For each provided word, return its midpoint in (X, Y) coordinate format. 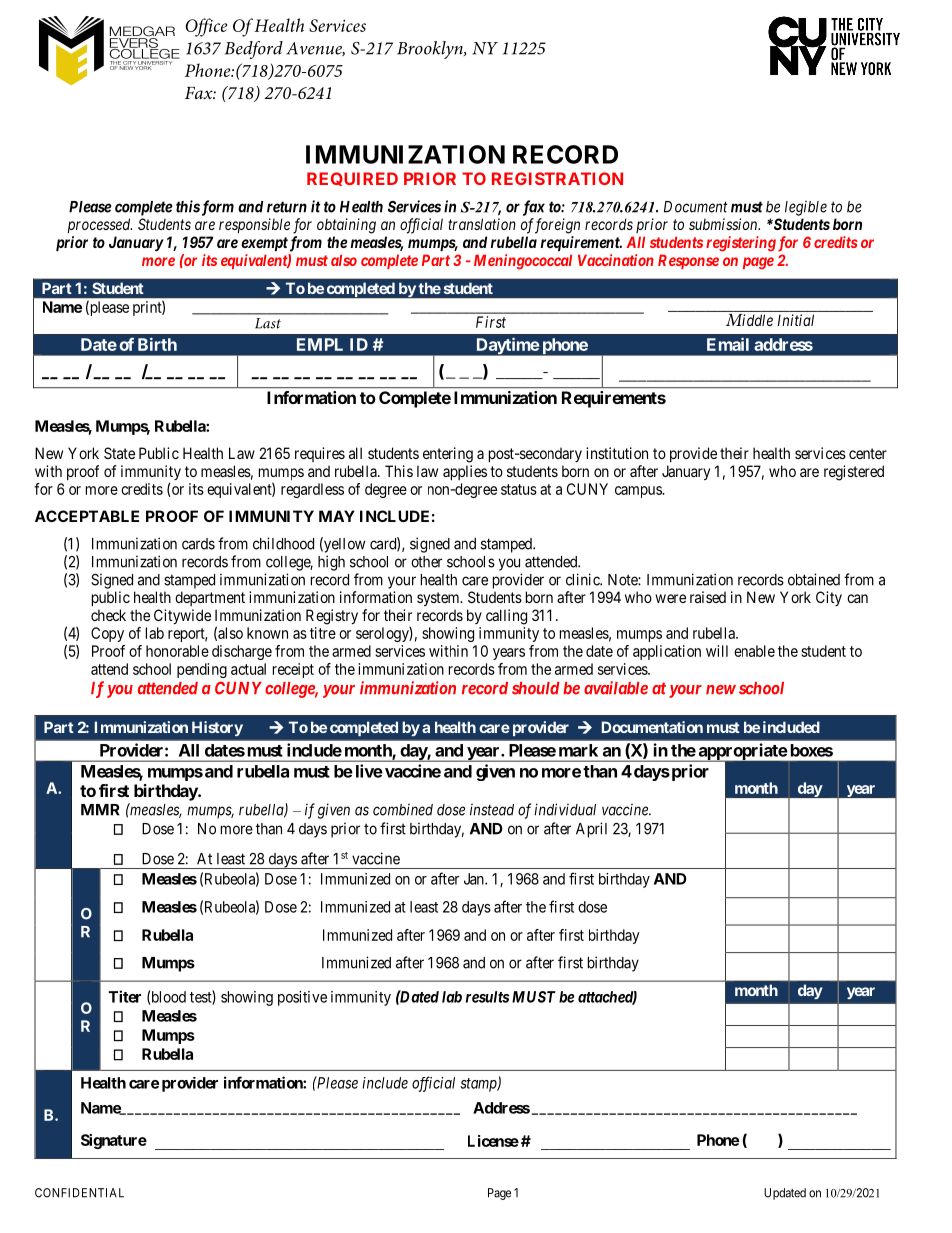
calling (506, 617)
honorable (177, 651)
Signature (114, 1141)
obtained (814, 579)
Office (206, 27)
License (493, 1141)
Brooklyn (431, 50)
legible (806, 208)
